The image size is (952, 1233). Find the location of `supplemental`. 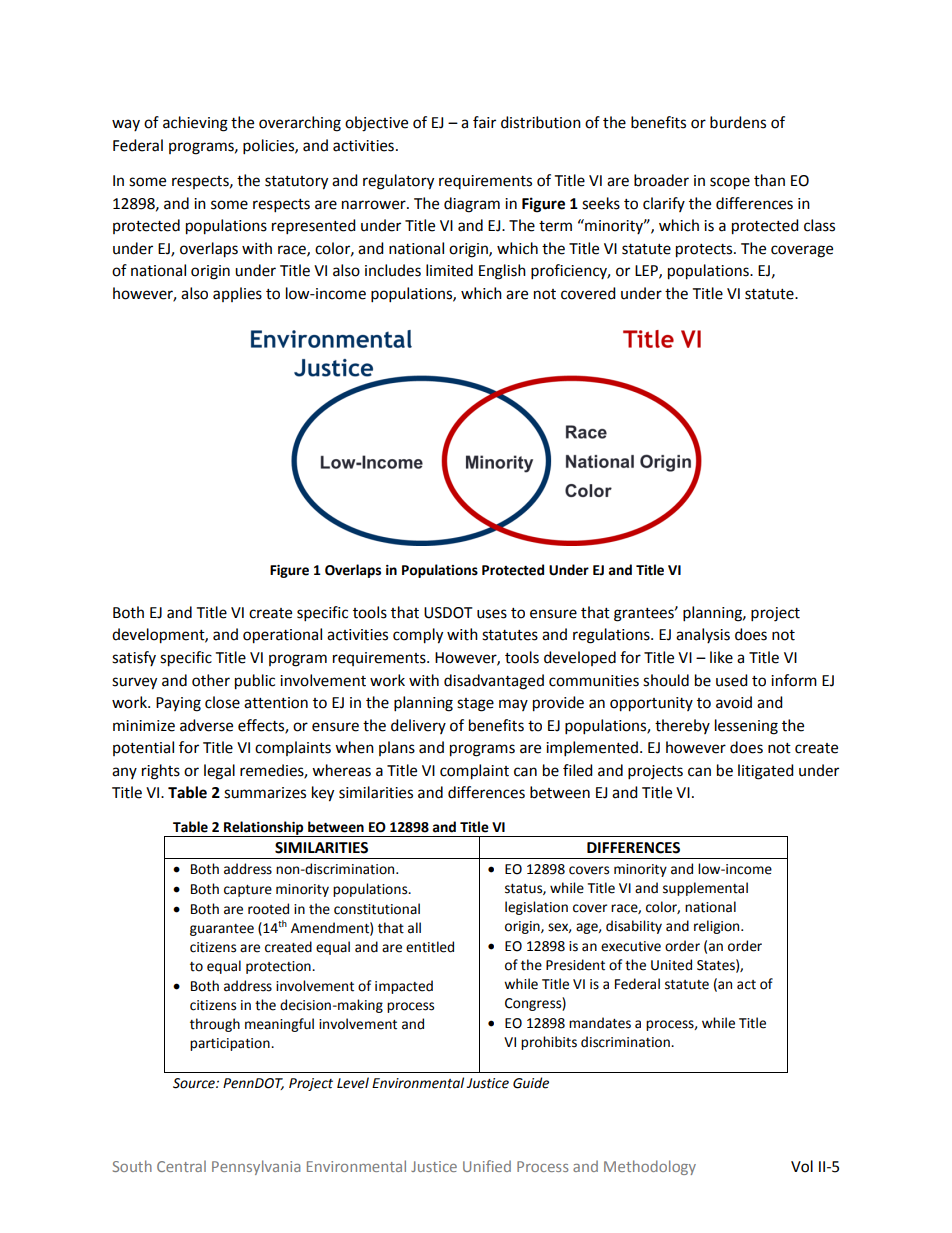

supplemental is located at coordinates (705, 889).
